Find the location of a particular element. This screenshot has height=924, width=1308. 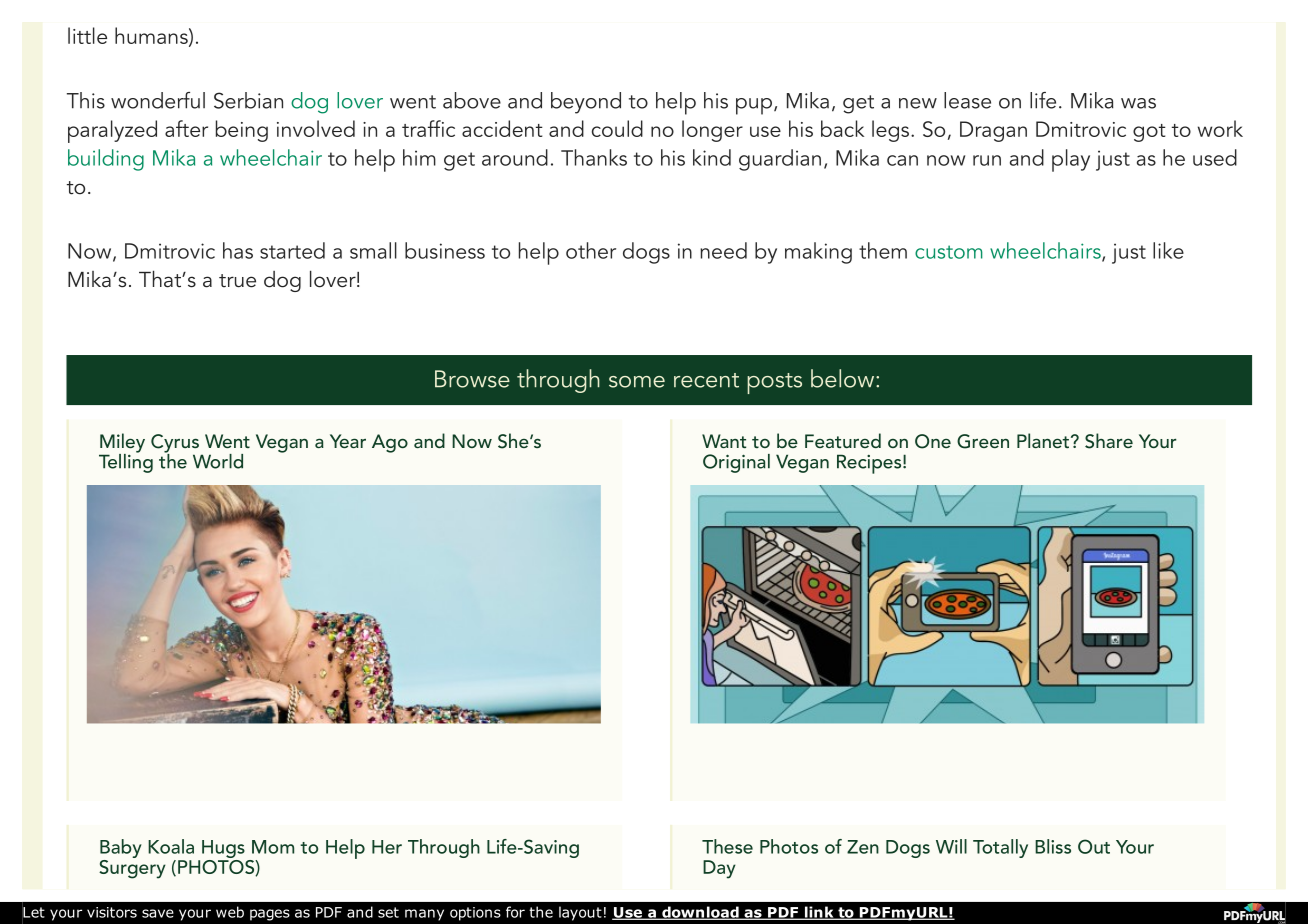

Original is located at coordinates (736, 463).
